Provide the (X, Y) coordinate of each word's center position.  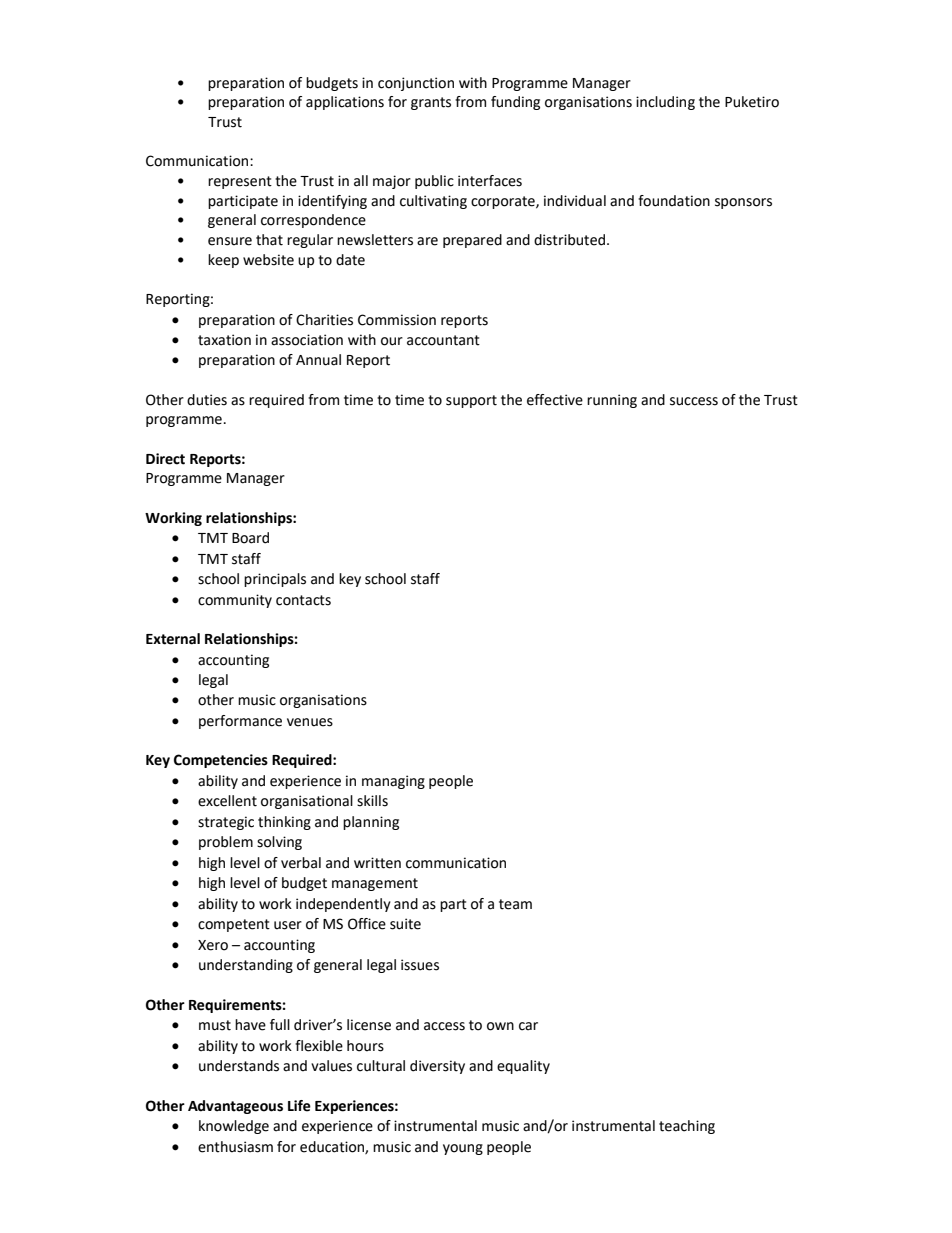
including (665, 103)
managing (393, 782)
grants (431, 103)
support (471, 401)
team (515, 904)
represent (240, 182)
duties (207, 400)
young (463, 1149)
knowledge (234, 1127)
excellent (227, 801)
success (694, 401)
